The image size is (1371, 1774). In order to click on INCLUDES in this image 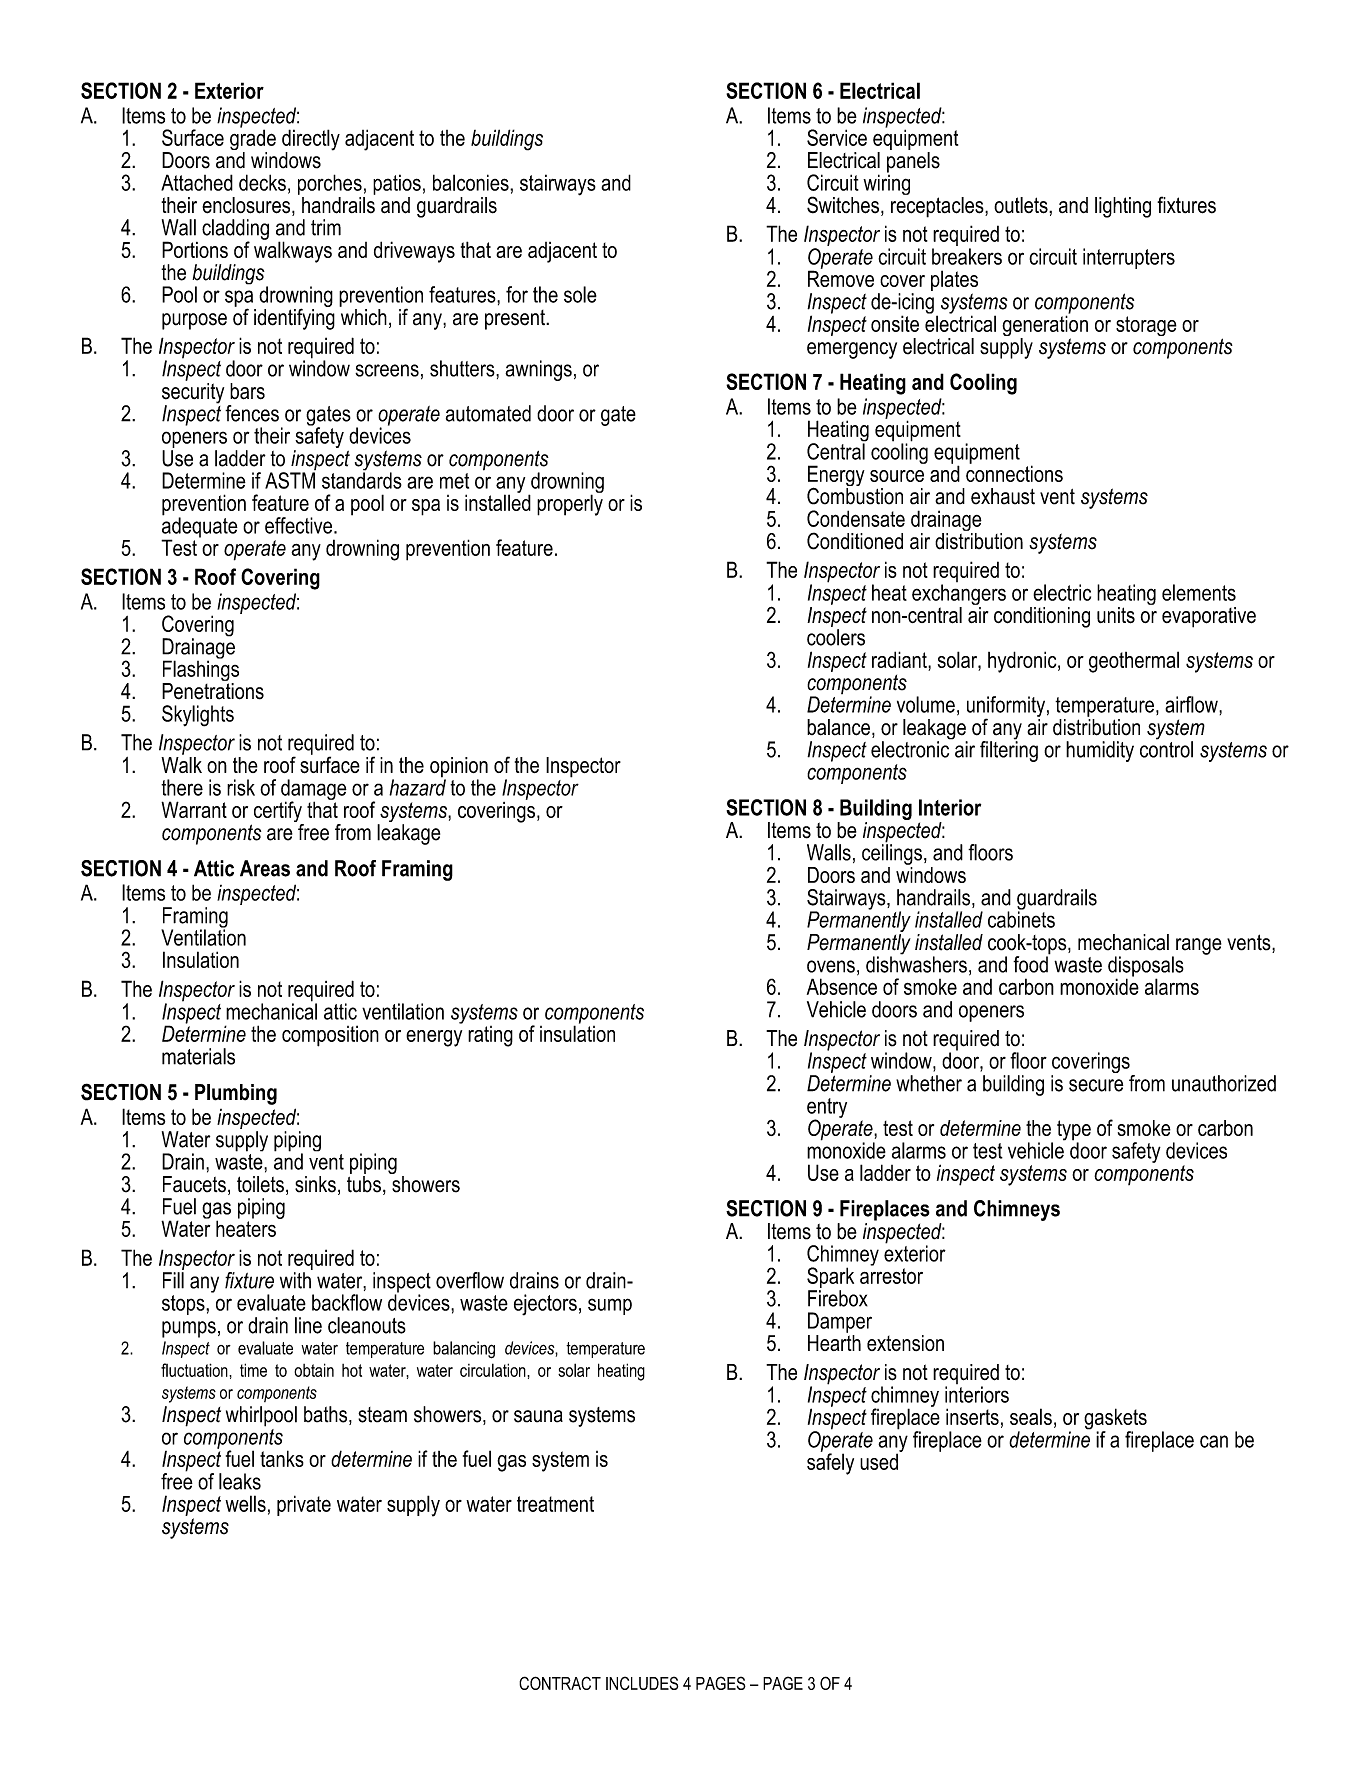, I will do `click(642, 1683)`.
